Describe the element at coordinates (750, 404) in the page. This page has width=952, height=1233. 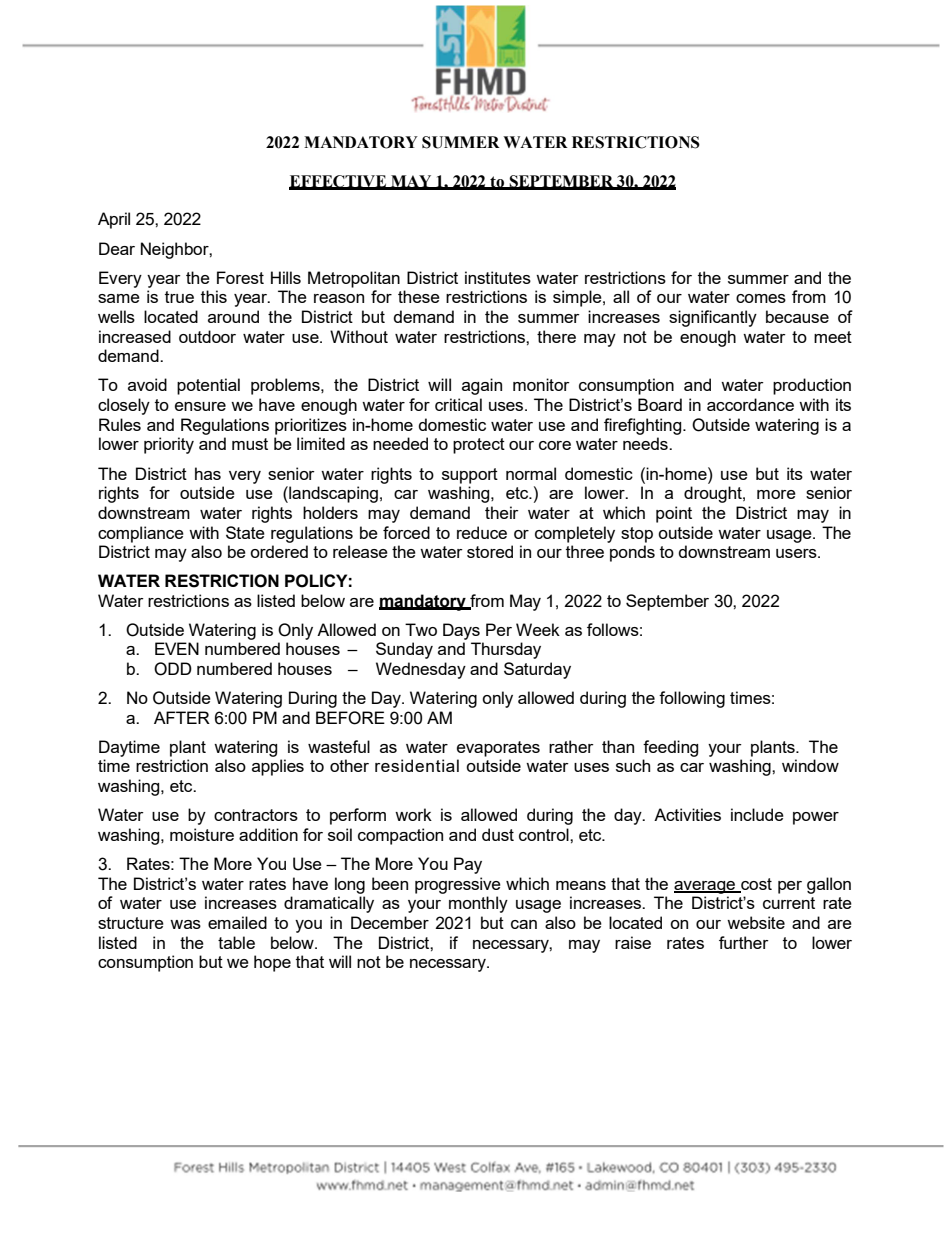
I see `accordance` at that location.
